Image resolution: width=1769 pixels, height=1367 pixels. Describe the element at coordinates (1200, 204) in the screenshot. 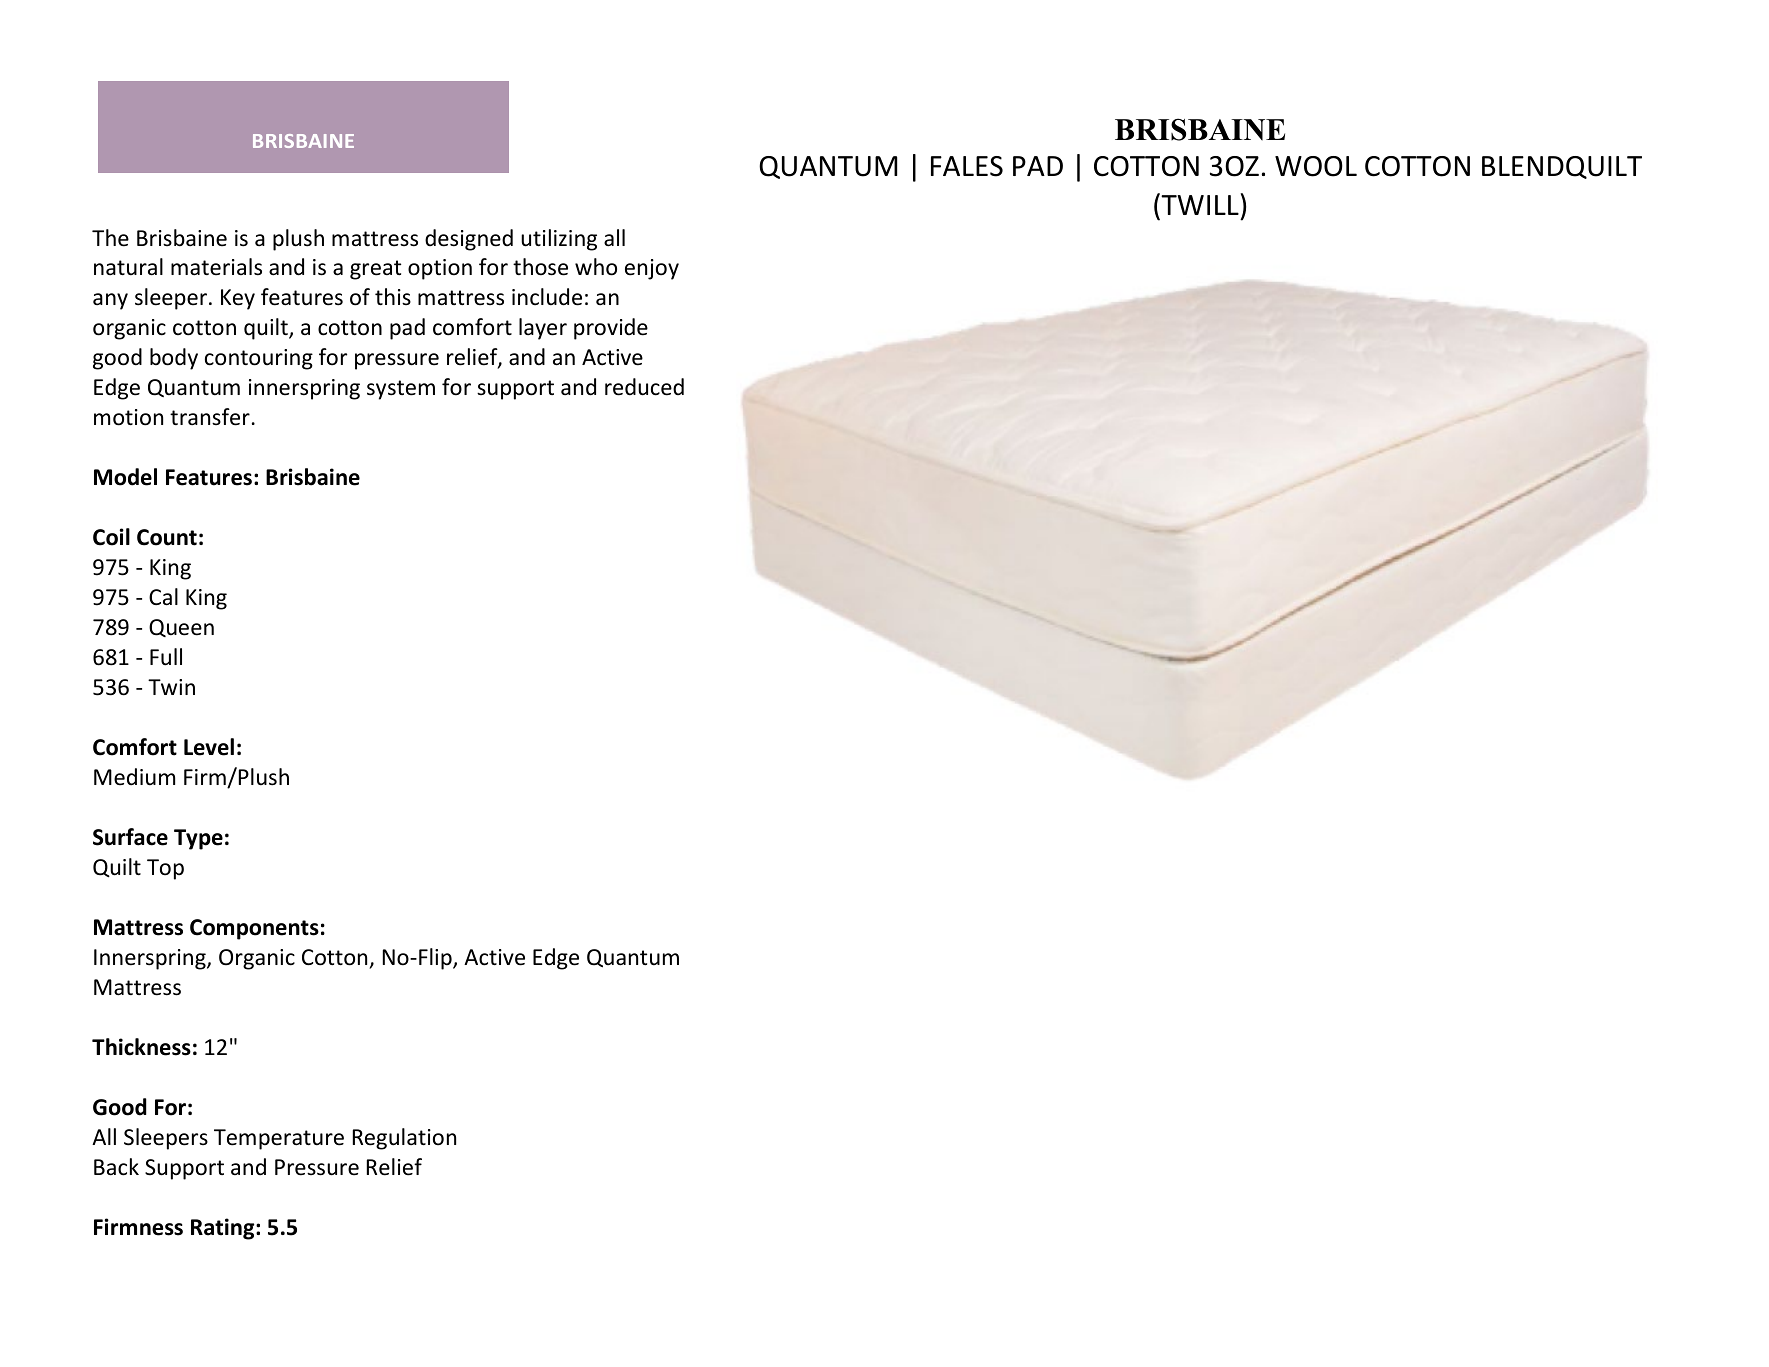

I see `TWILL` at that location.
